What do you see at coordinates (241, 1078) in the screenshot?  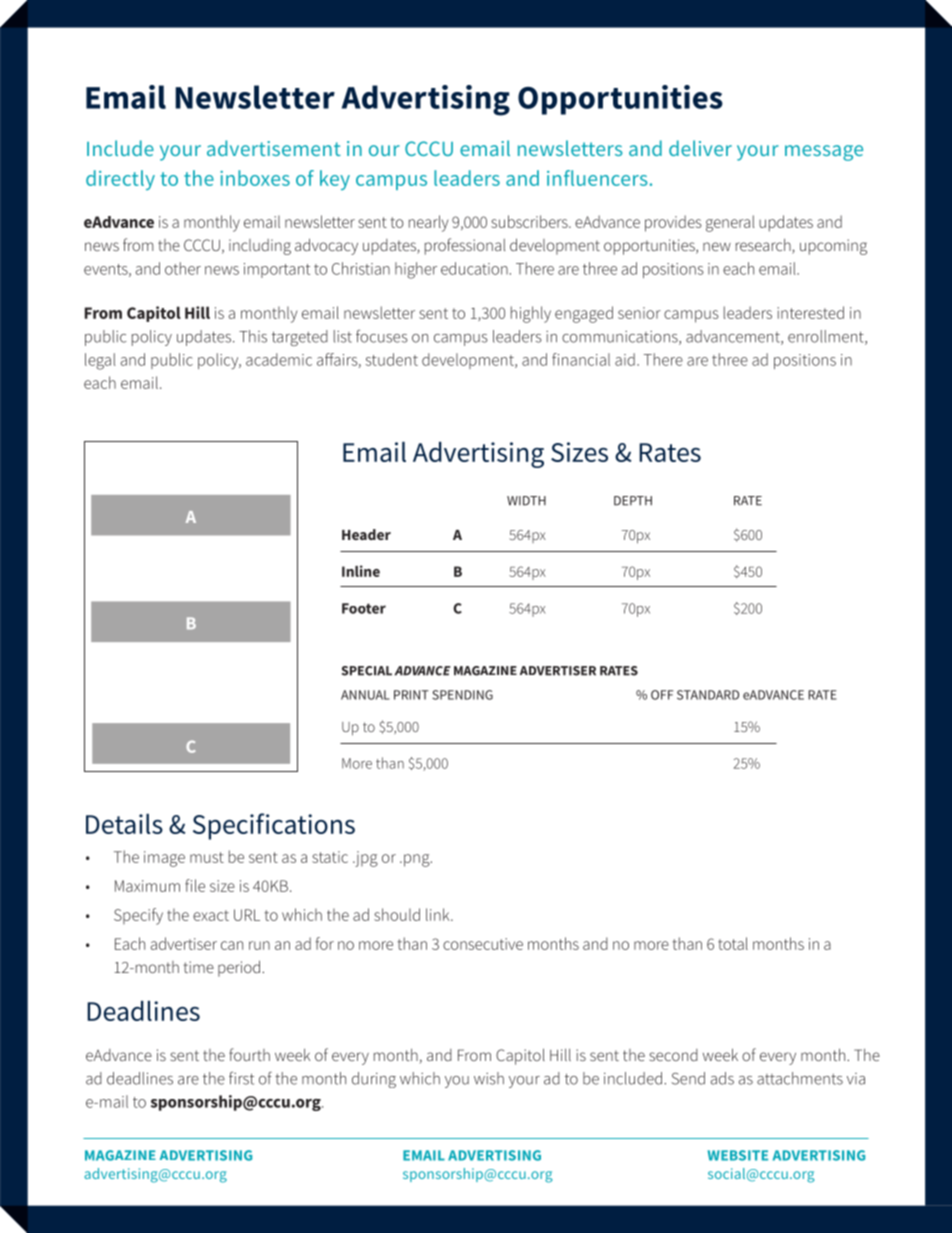 I see `first` at bounding box center [241, 1078].
